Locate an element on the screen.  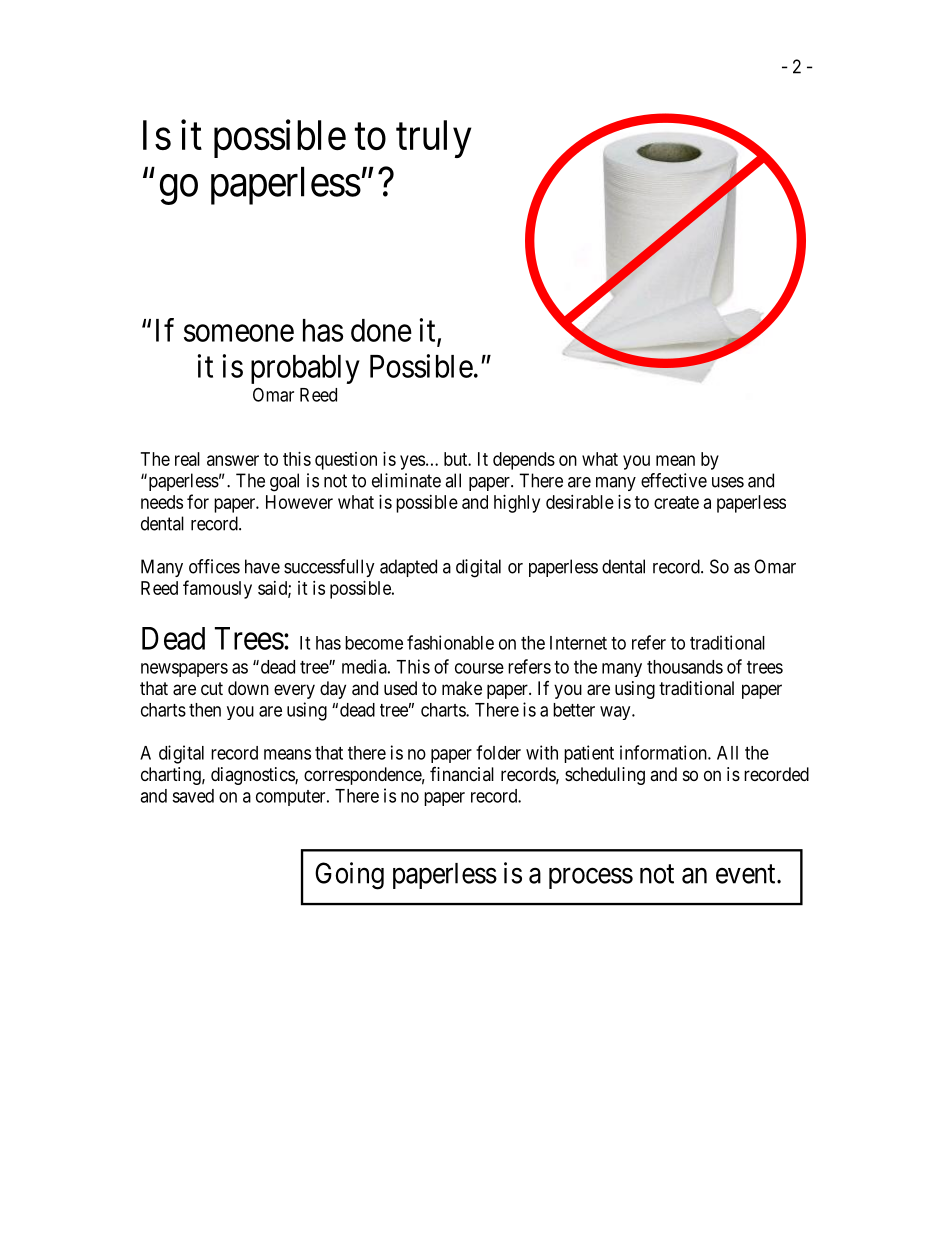
event is located at coordinates (747, 874).
